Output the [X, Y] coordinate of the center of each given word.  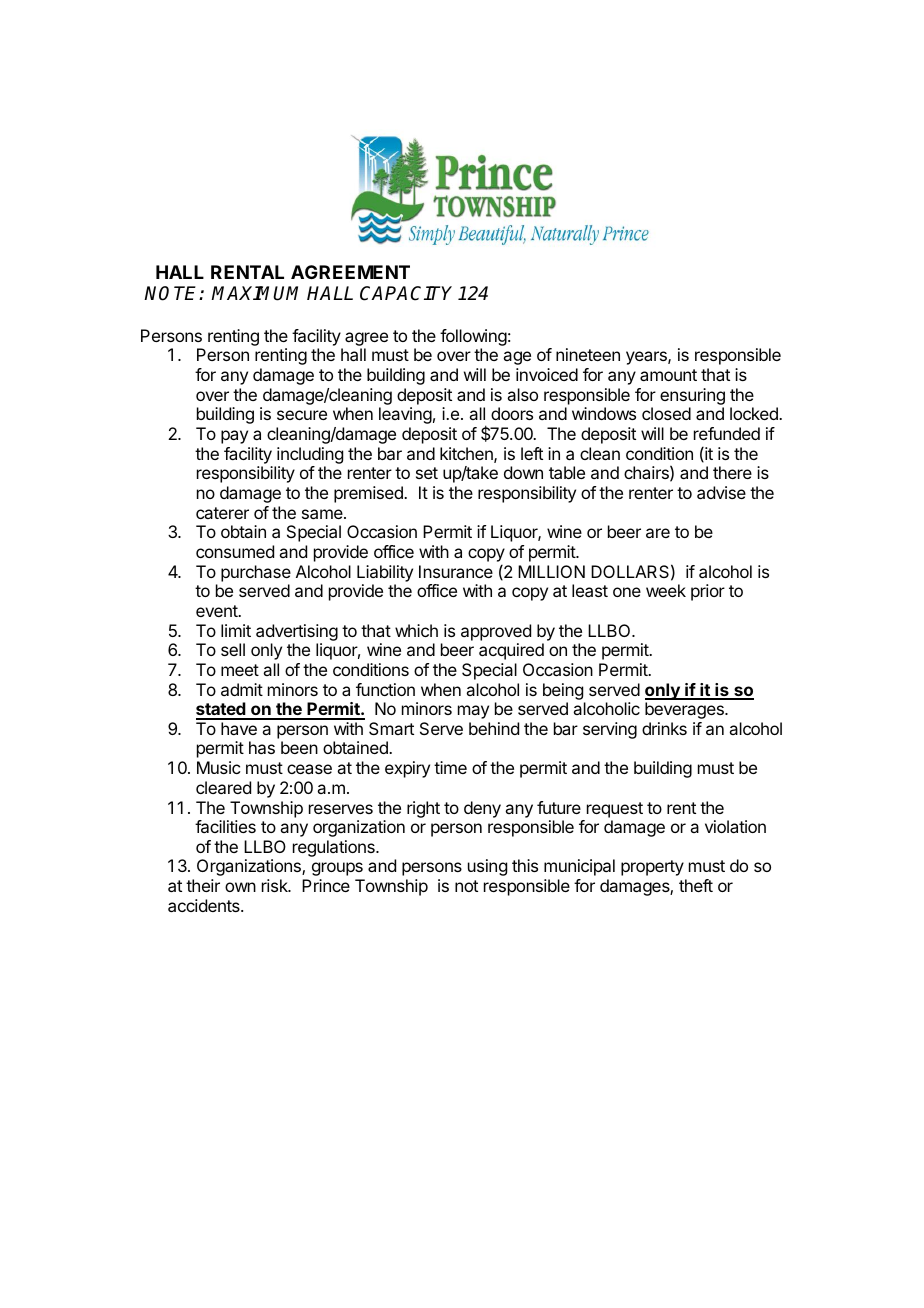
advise [721, 492]
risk [276, 885]
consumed [235, 551]
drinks [664, 728]
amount [668, 375]
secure [302, 415]
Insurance [456, 571]
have [239, 728]
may [473, 712]
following [473, 339]
